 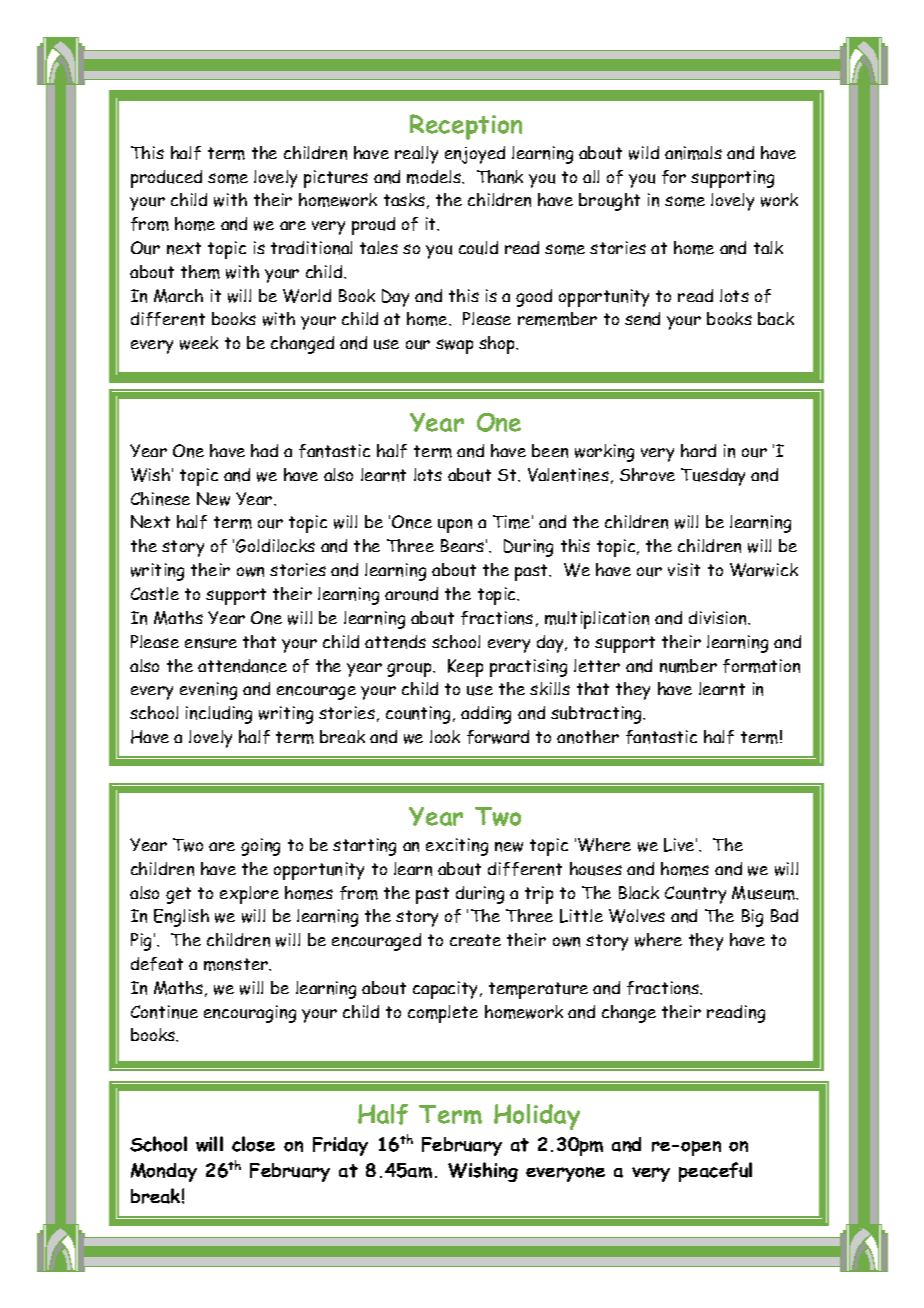 I want to click on peaceful, so click(x=715, y=1172).
